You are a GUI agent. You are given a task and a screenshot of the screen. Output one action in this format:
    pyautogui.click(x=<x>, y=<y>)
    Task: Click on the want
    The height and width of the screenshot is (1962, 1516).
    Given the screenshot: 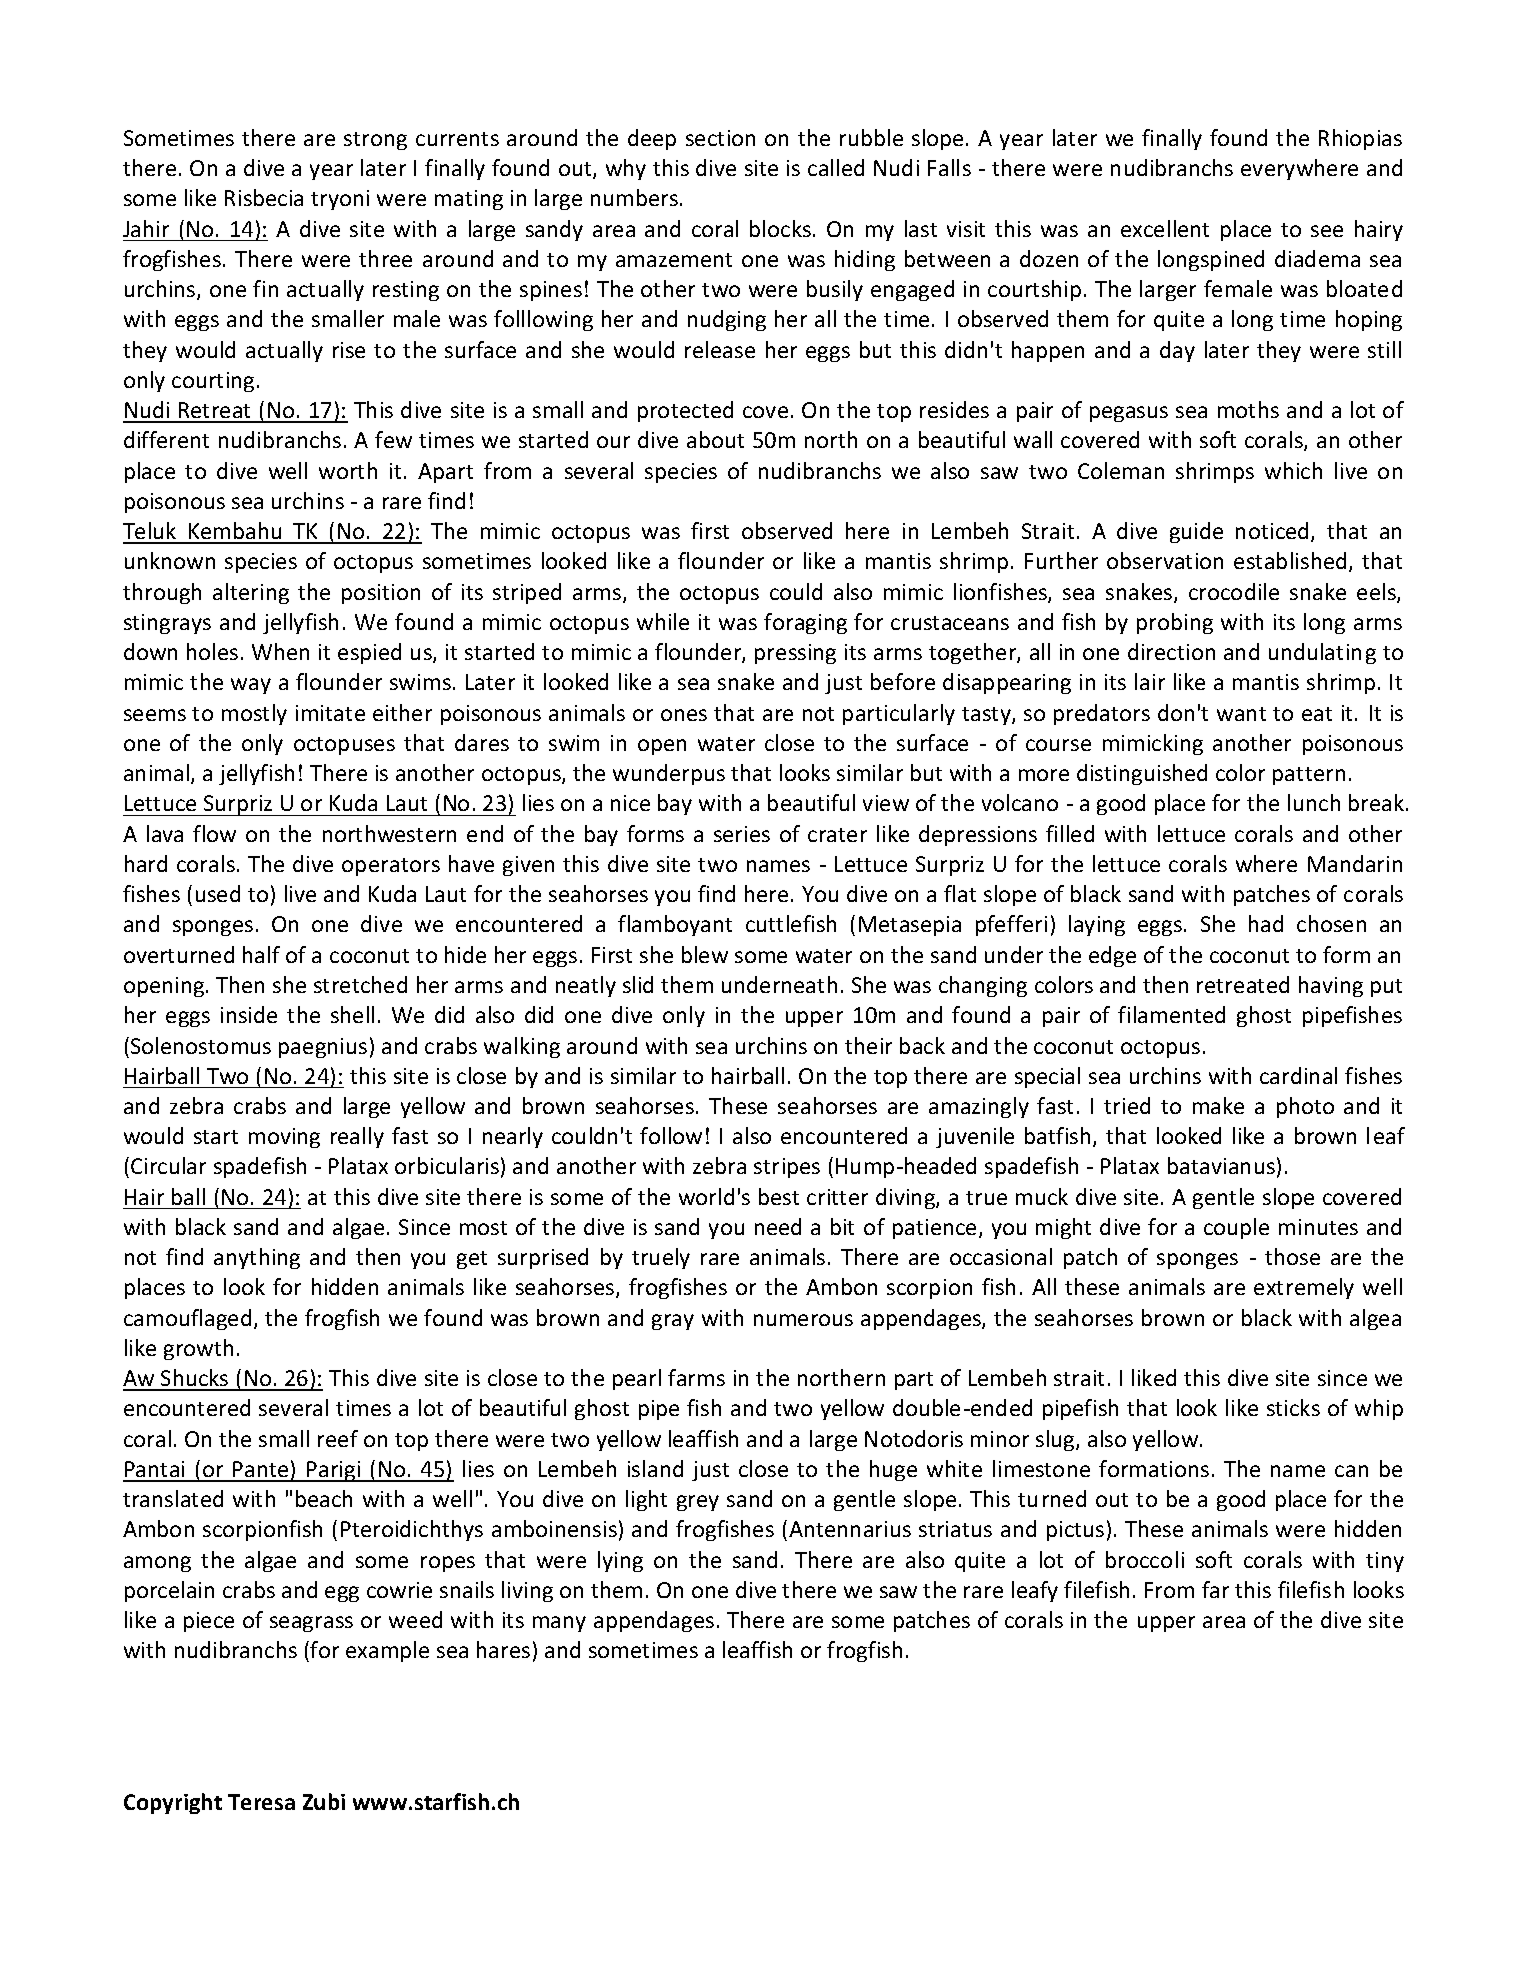 What is the action you would take?
    pyautogui.click(x=1241, y=714)
